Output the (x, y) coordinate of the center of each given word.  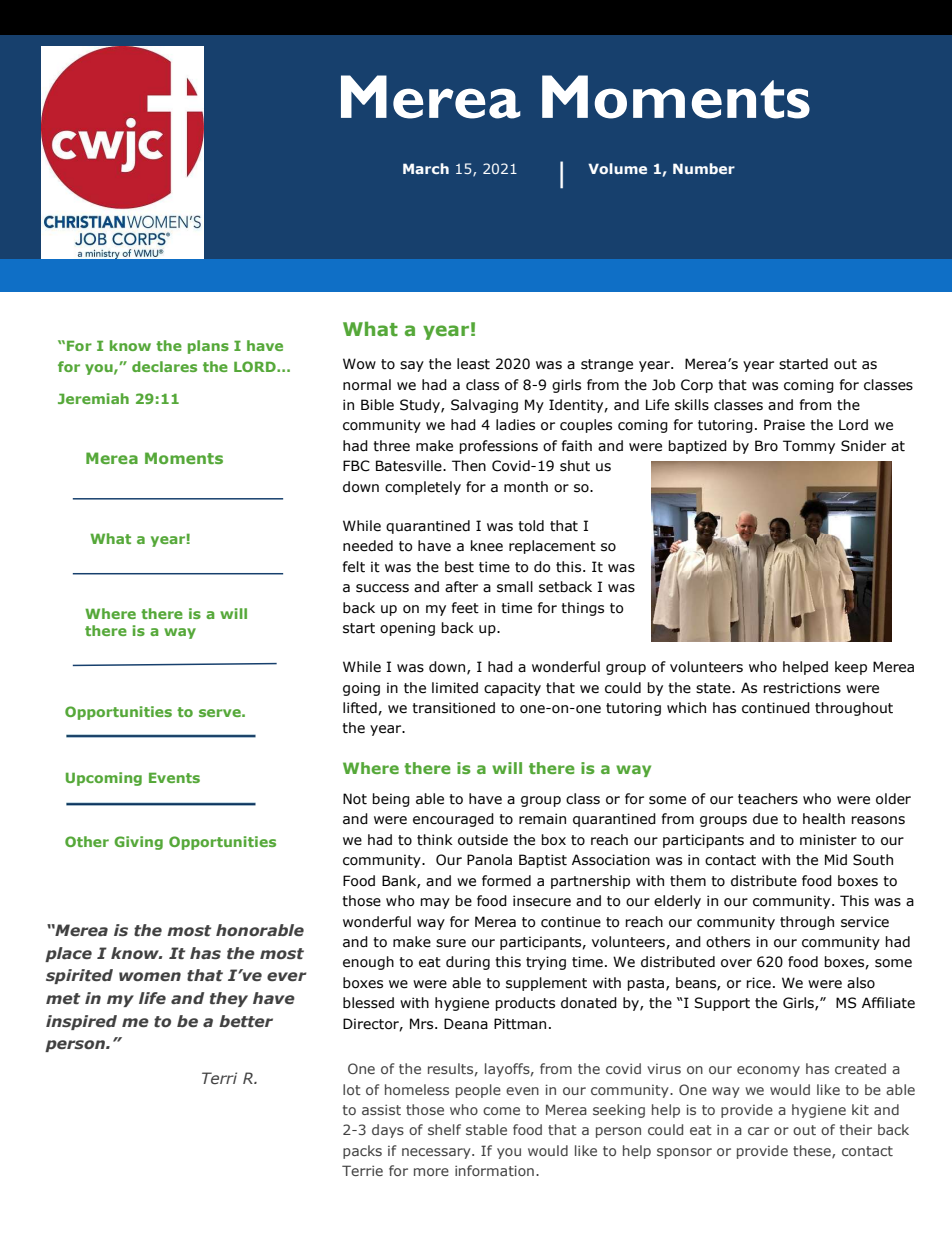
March (426, 168)
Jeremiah (93, 398)
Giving (138, 843)
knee (487, 546)
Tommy (809, 447)
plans (208, 347)
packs (362, 1152)
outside (483, 840)
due (765, 819)
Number (704, 168)
